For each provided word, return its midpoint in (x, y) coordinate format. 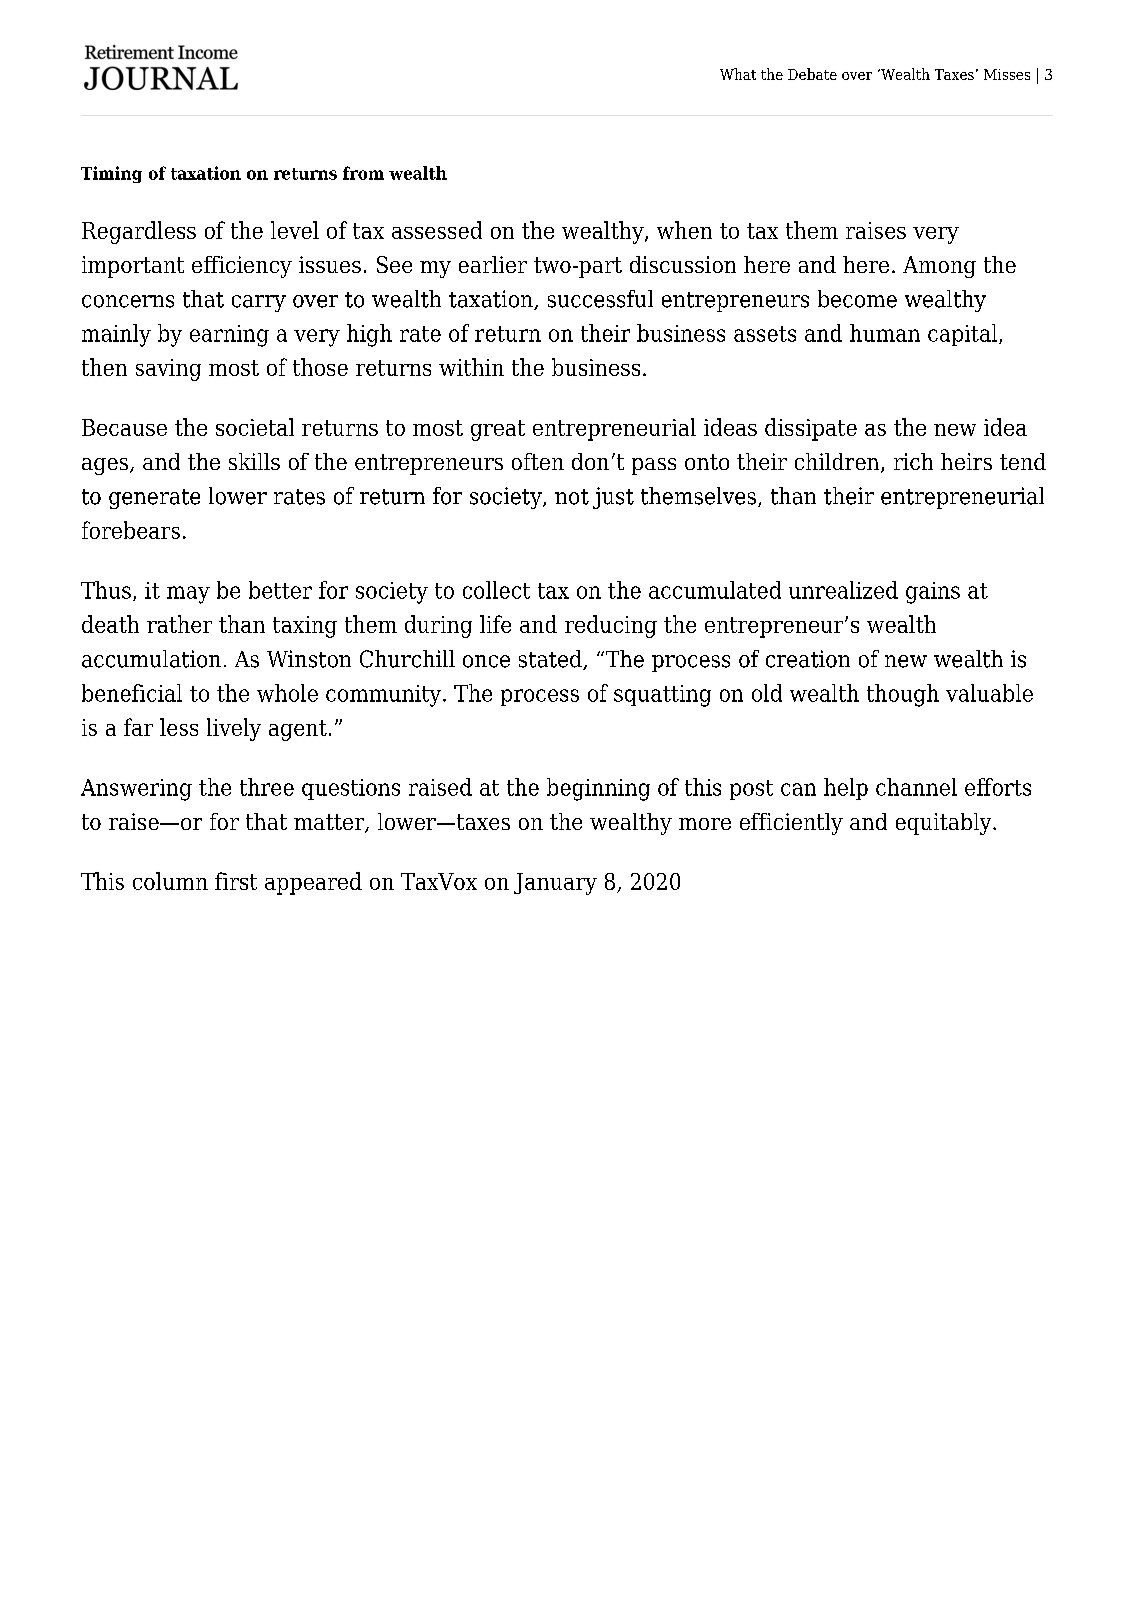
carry (259, 303)
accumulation (151, 659)
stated (551, 660)
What (738, 74)
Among (939, 267)
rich (913, 461)
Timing (111, 174)
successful (600, 299)
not (572, 497)
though (903, 695)
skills (254, 461)
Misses (1007, 74)
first (236, 881)
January (555, 884)
